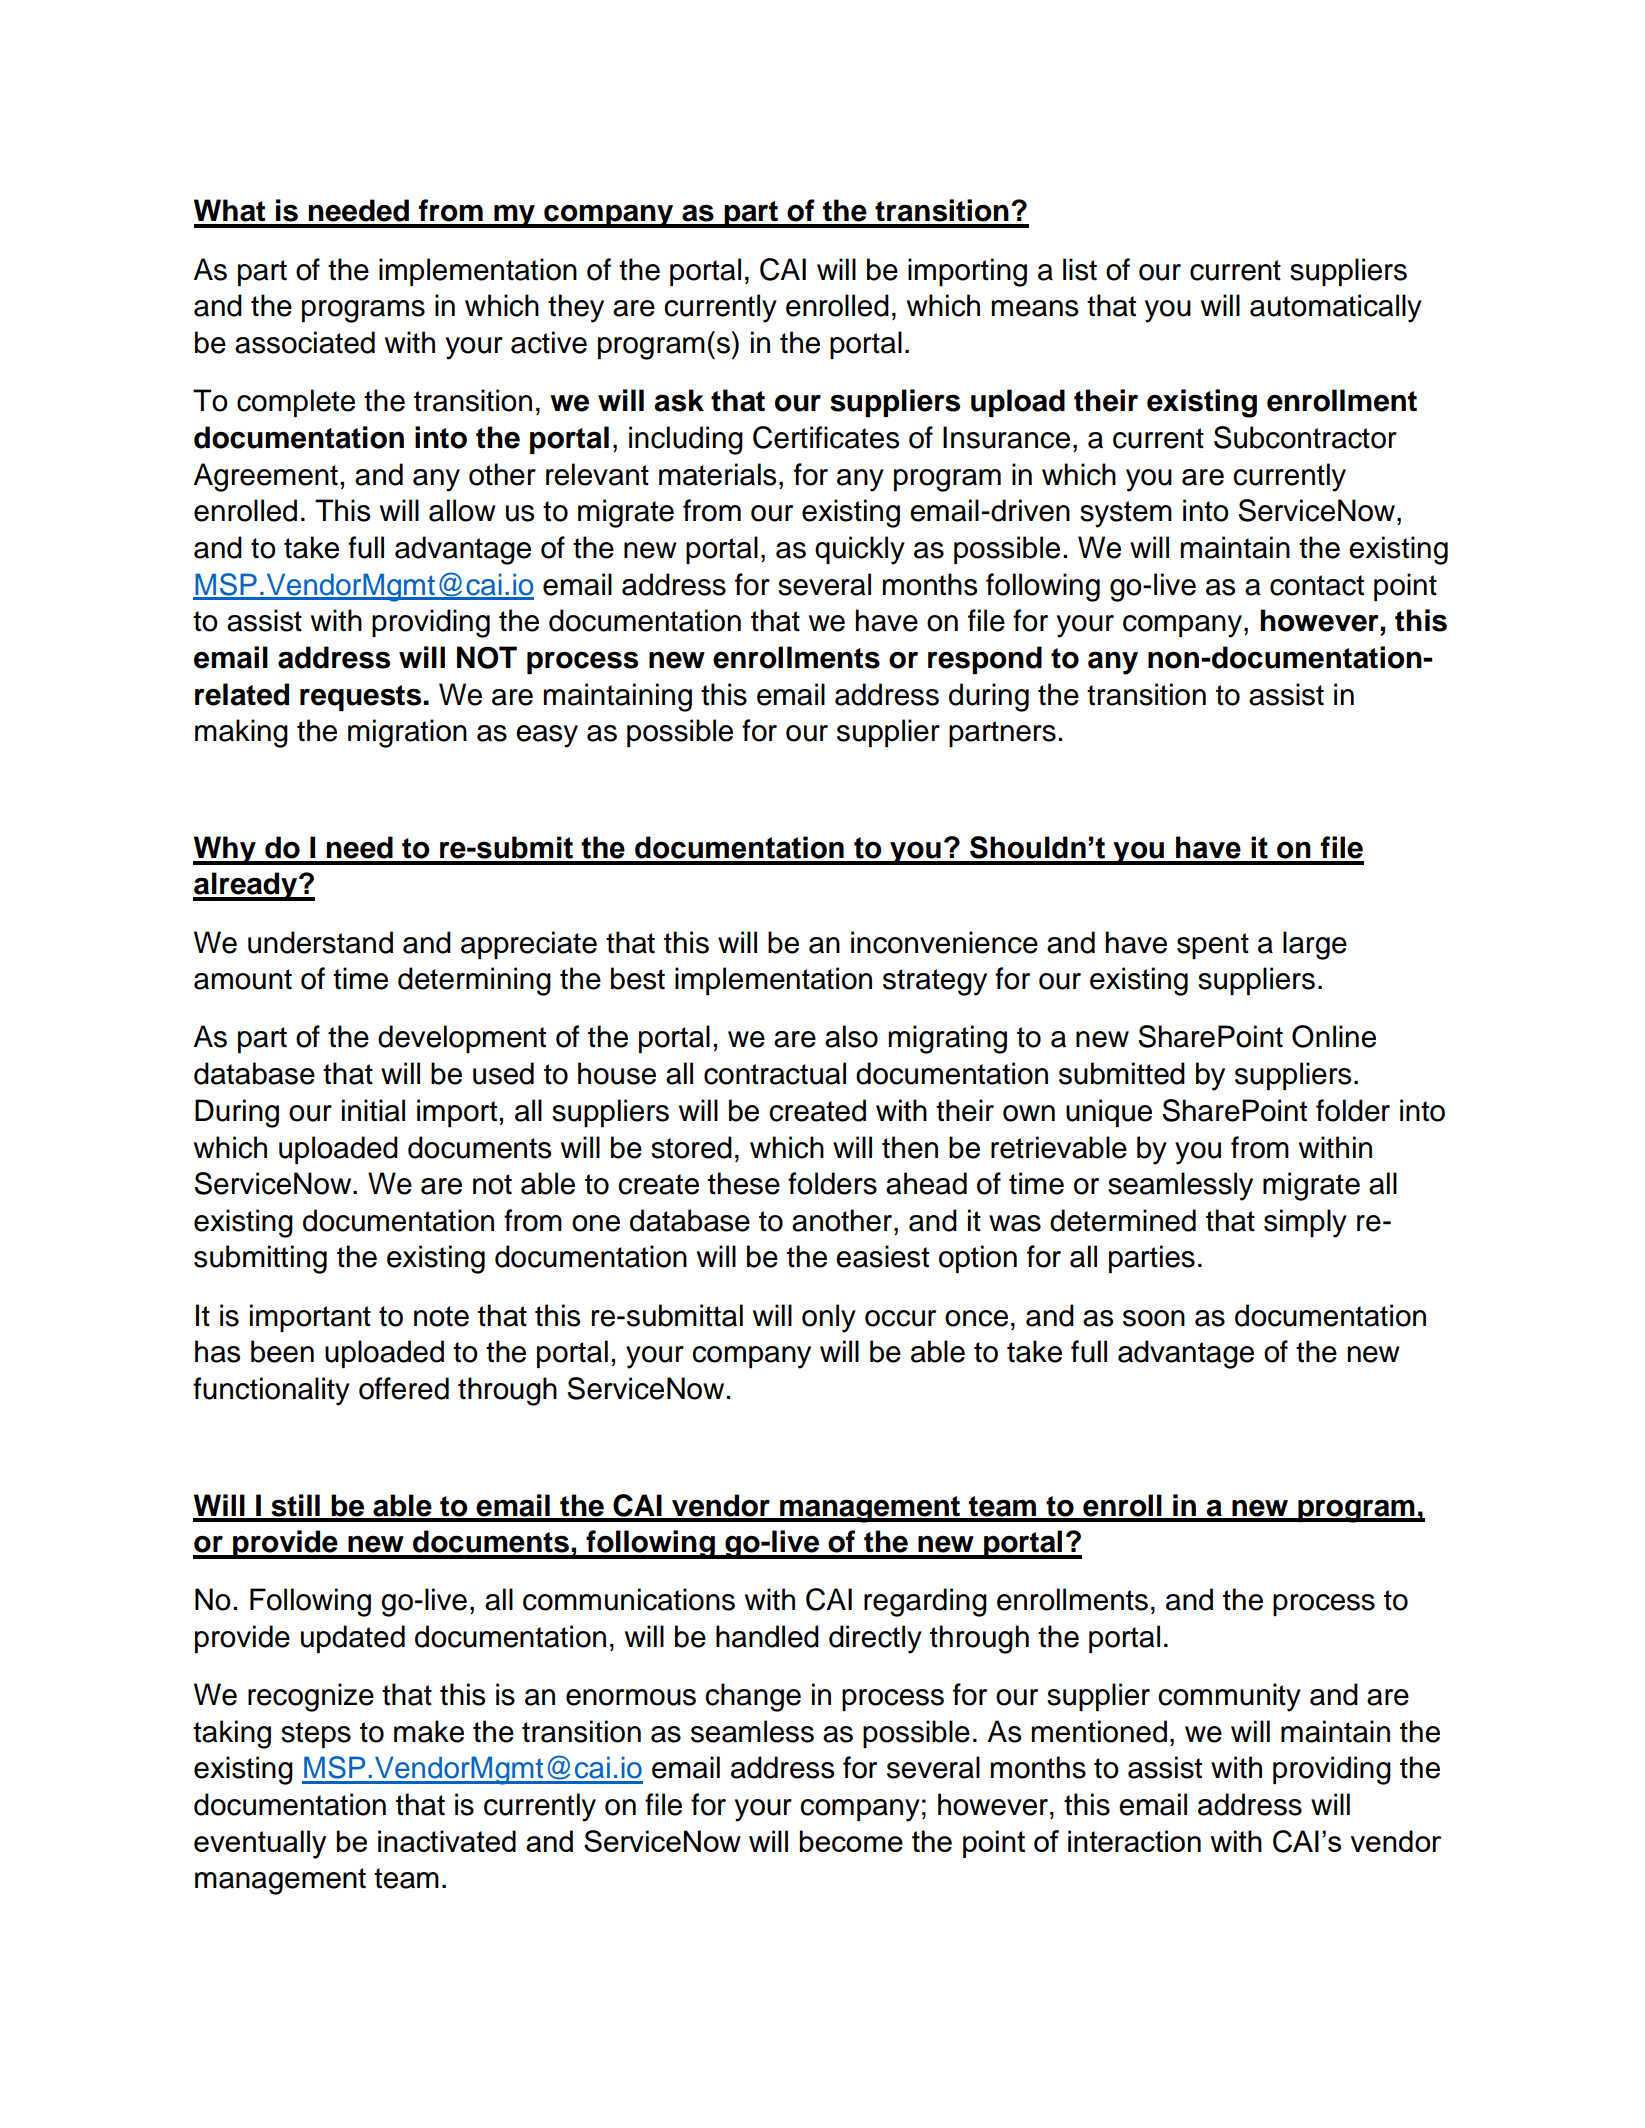  What do you see at coordinates (1109, 1113) in the screenshot?
I see `unique` at bounding box center [1109, 1113].
